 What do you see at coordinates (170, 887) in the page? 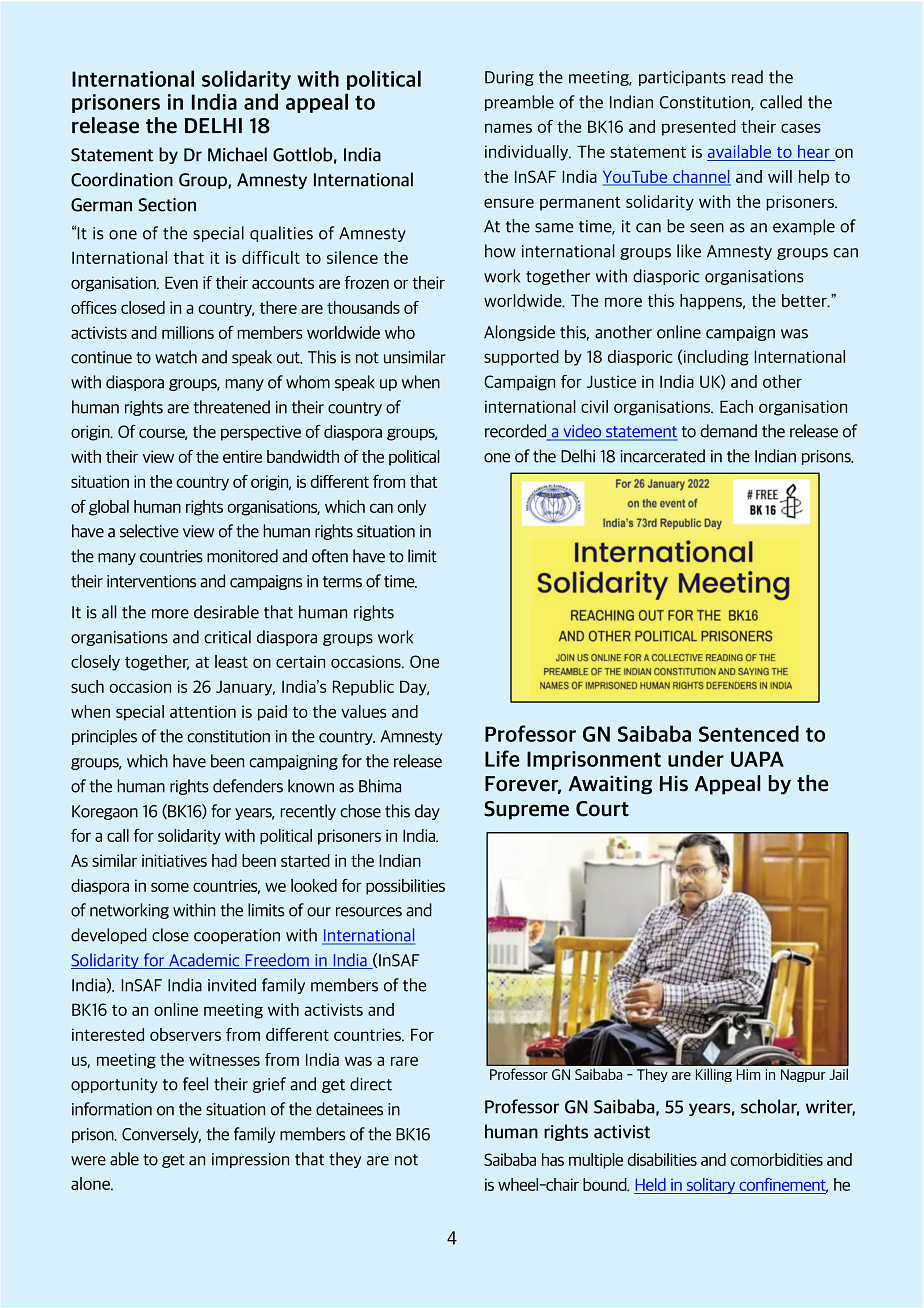
I see `some` at bounding box center [170, 887].
